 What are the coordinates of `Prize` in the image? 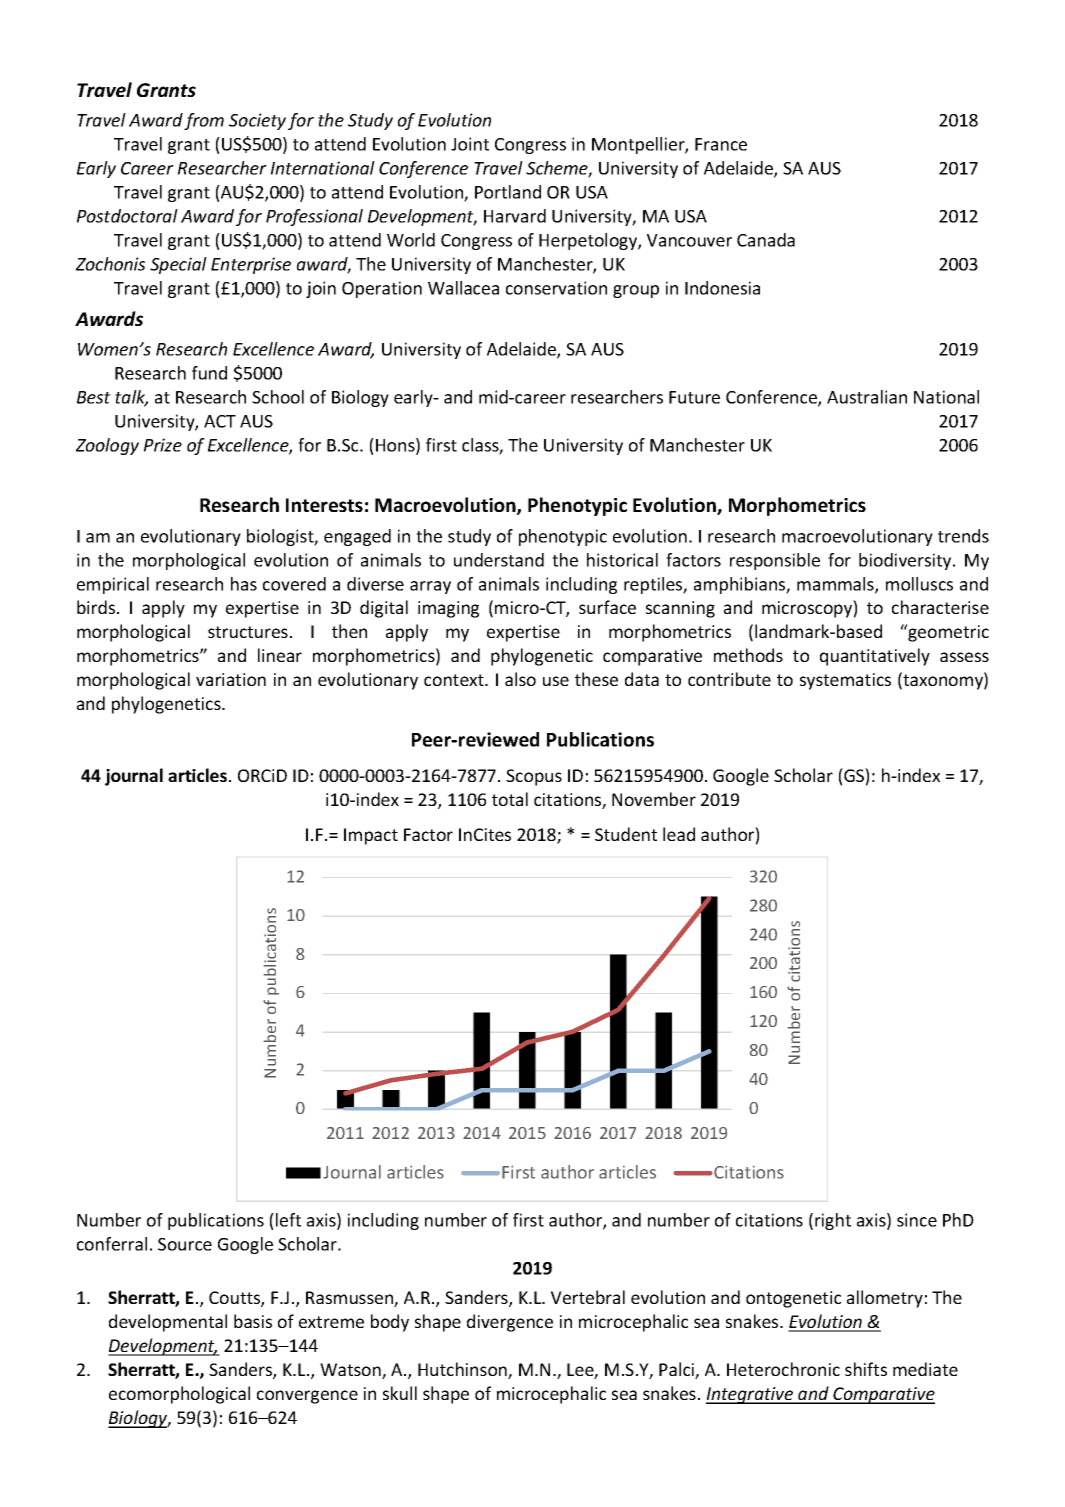 It's located at (163, 445).
